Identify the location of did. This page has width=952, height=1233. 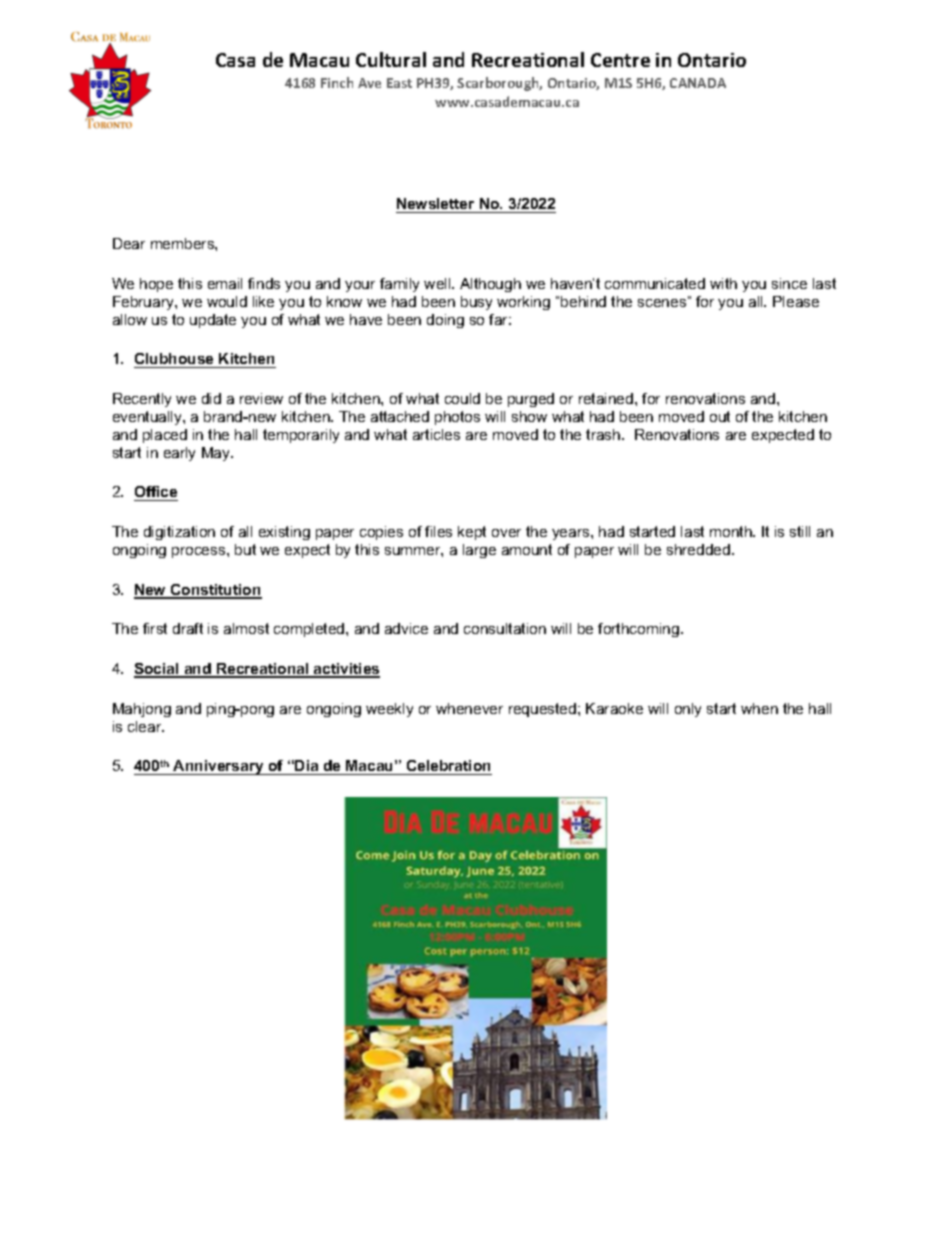
(211, 398).
